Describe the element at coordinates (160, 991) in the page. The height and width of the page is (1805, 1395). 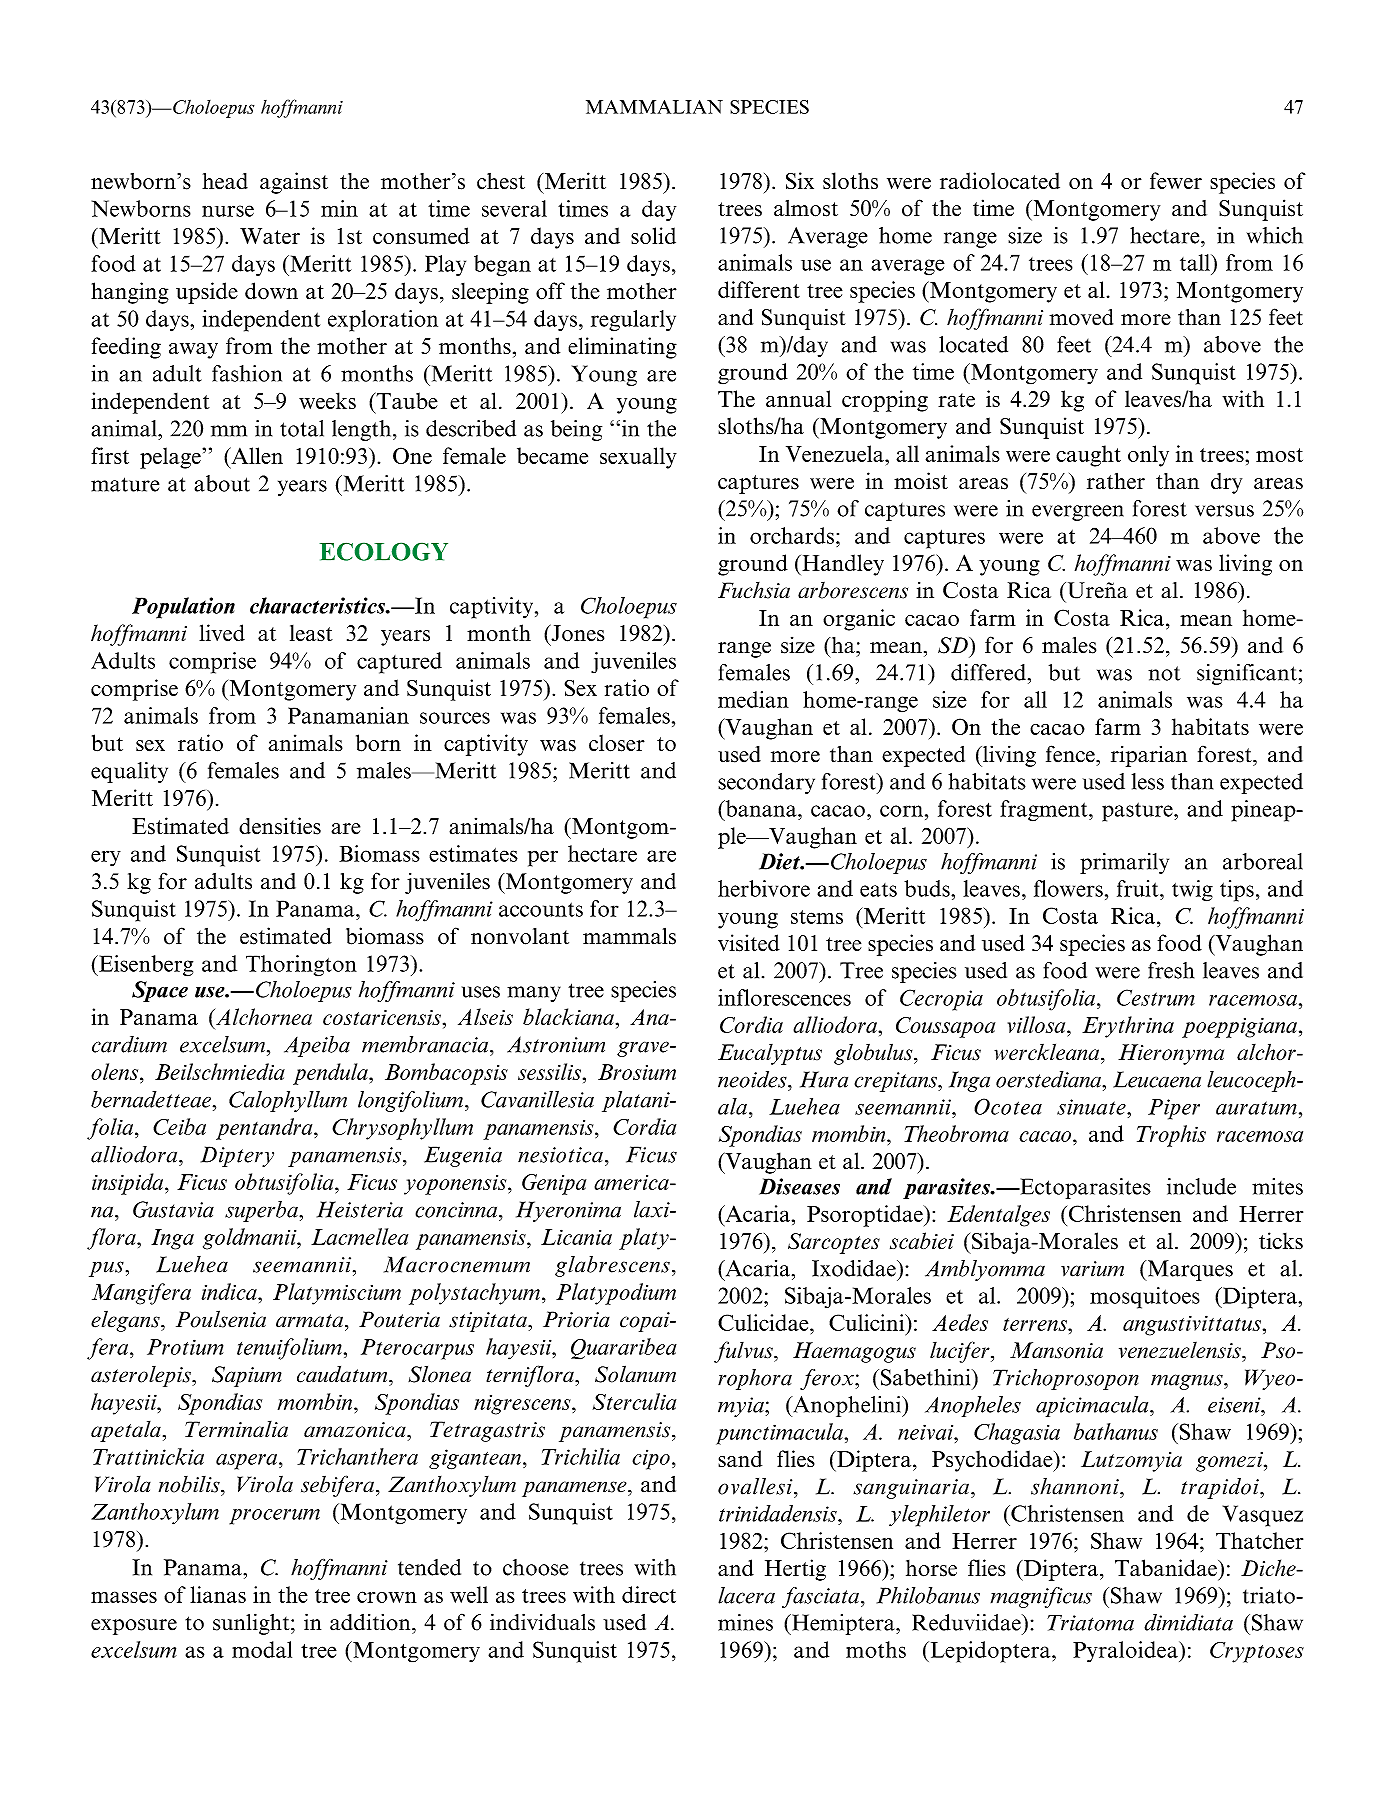
I see `Space` at that location.
